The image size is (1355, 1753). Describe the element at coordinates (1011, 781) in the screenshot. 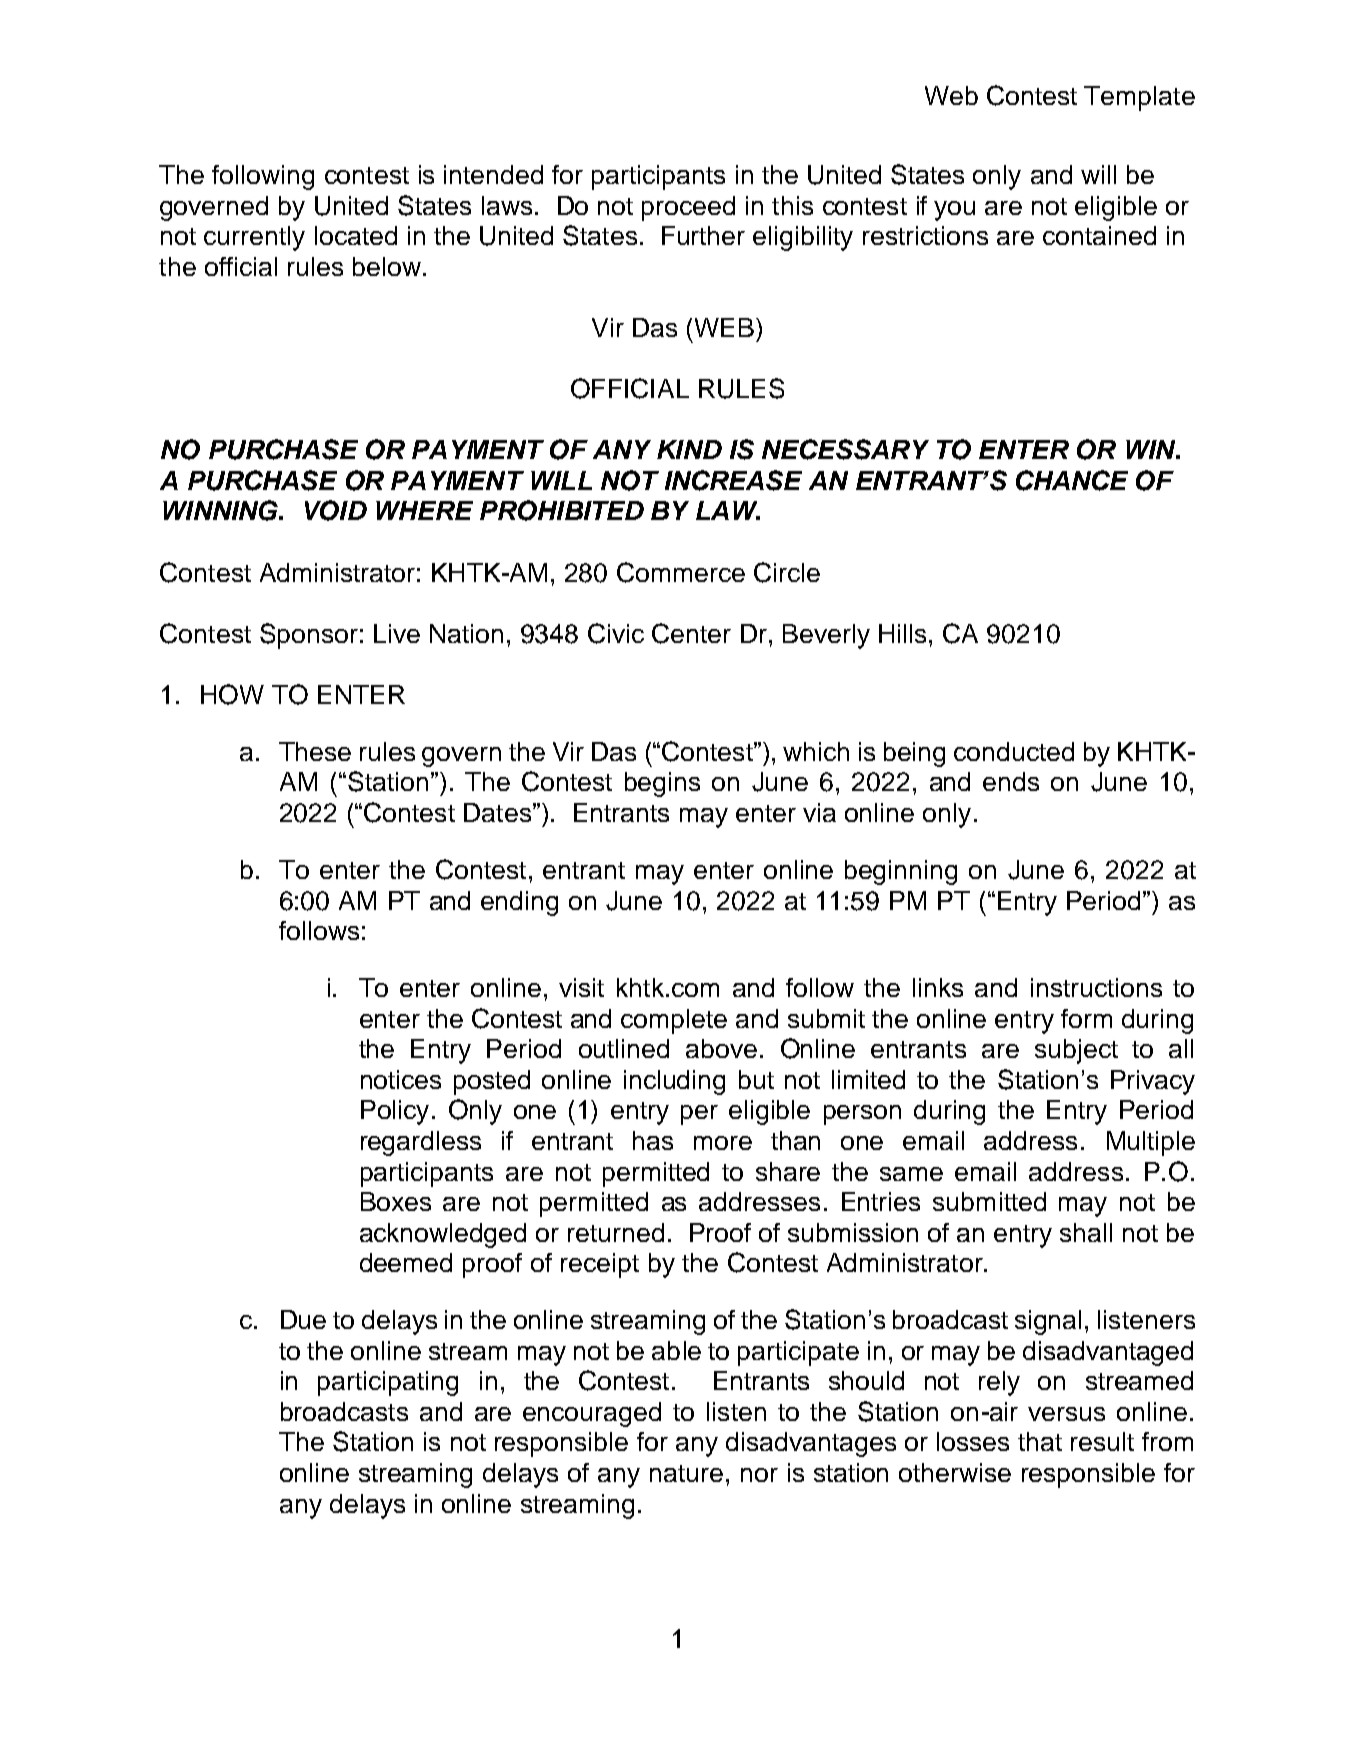

I see `ends` at that location.
